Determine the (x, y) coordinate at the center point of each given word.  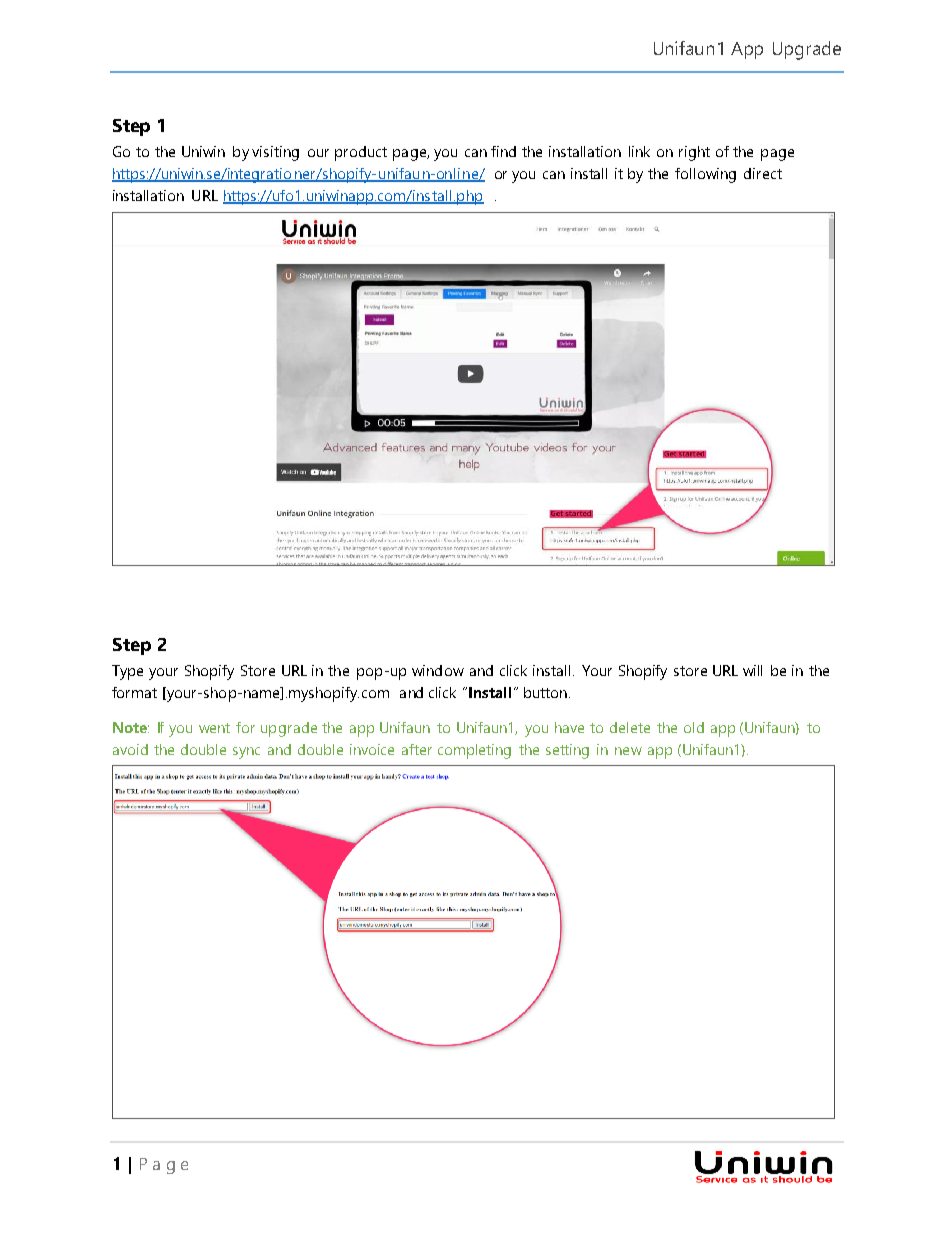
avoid (130, 749)
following (705, 175)
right (694, 153)
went (214, 728)
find (503, 151)
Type (127, 672)
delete (630, 727)
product (361, 153)
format (134, 692)
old (694, 727)
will (752, 670)
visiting (275, 153)
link (639, 151)
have (569, 727)
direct (763, 173)
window (438, 670)
